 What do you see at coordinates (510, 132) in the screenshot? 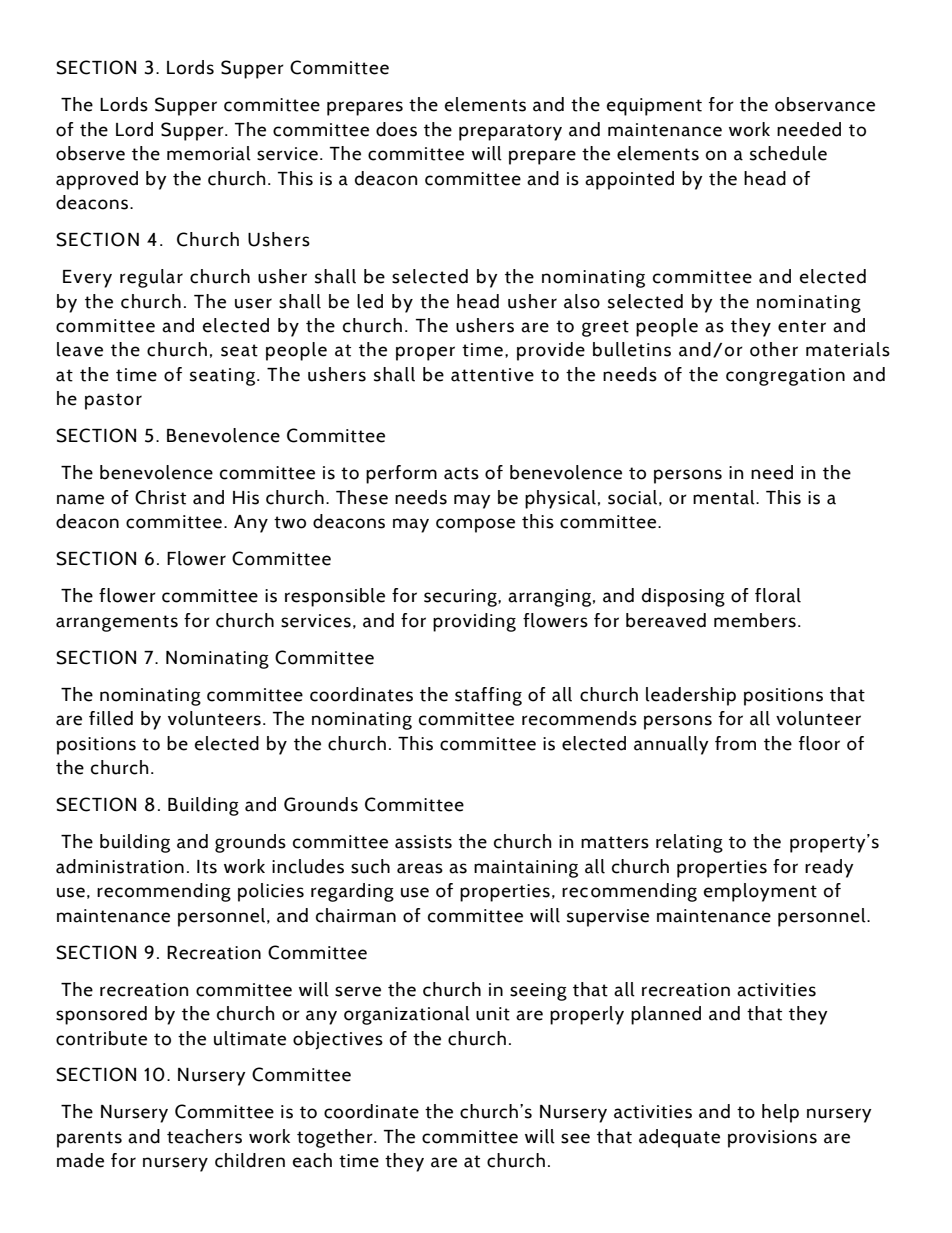
I see `preparatory` at bounding box center [510, 132].
